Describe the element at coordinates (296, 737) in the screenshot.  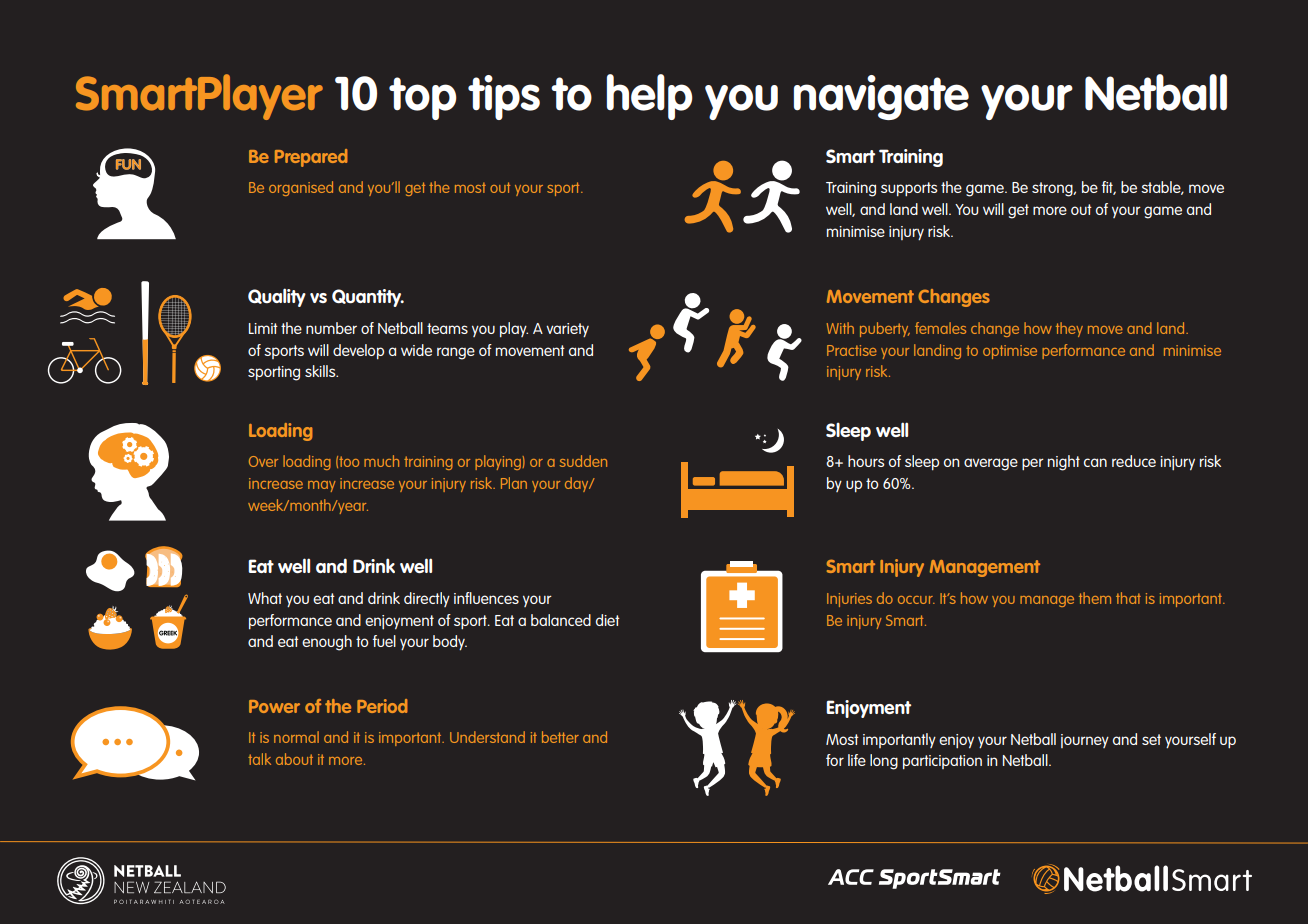
I see `normal` at that location.
